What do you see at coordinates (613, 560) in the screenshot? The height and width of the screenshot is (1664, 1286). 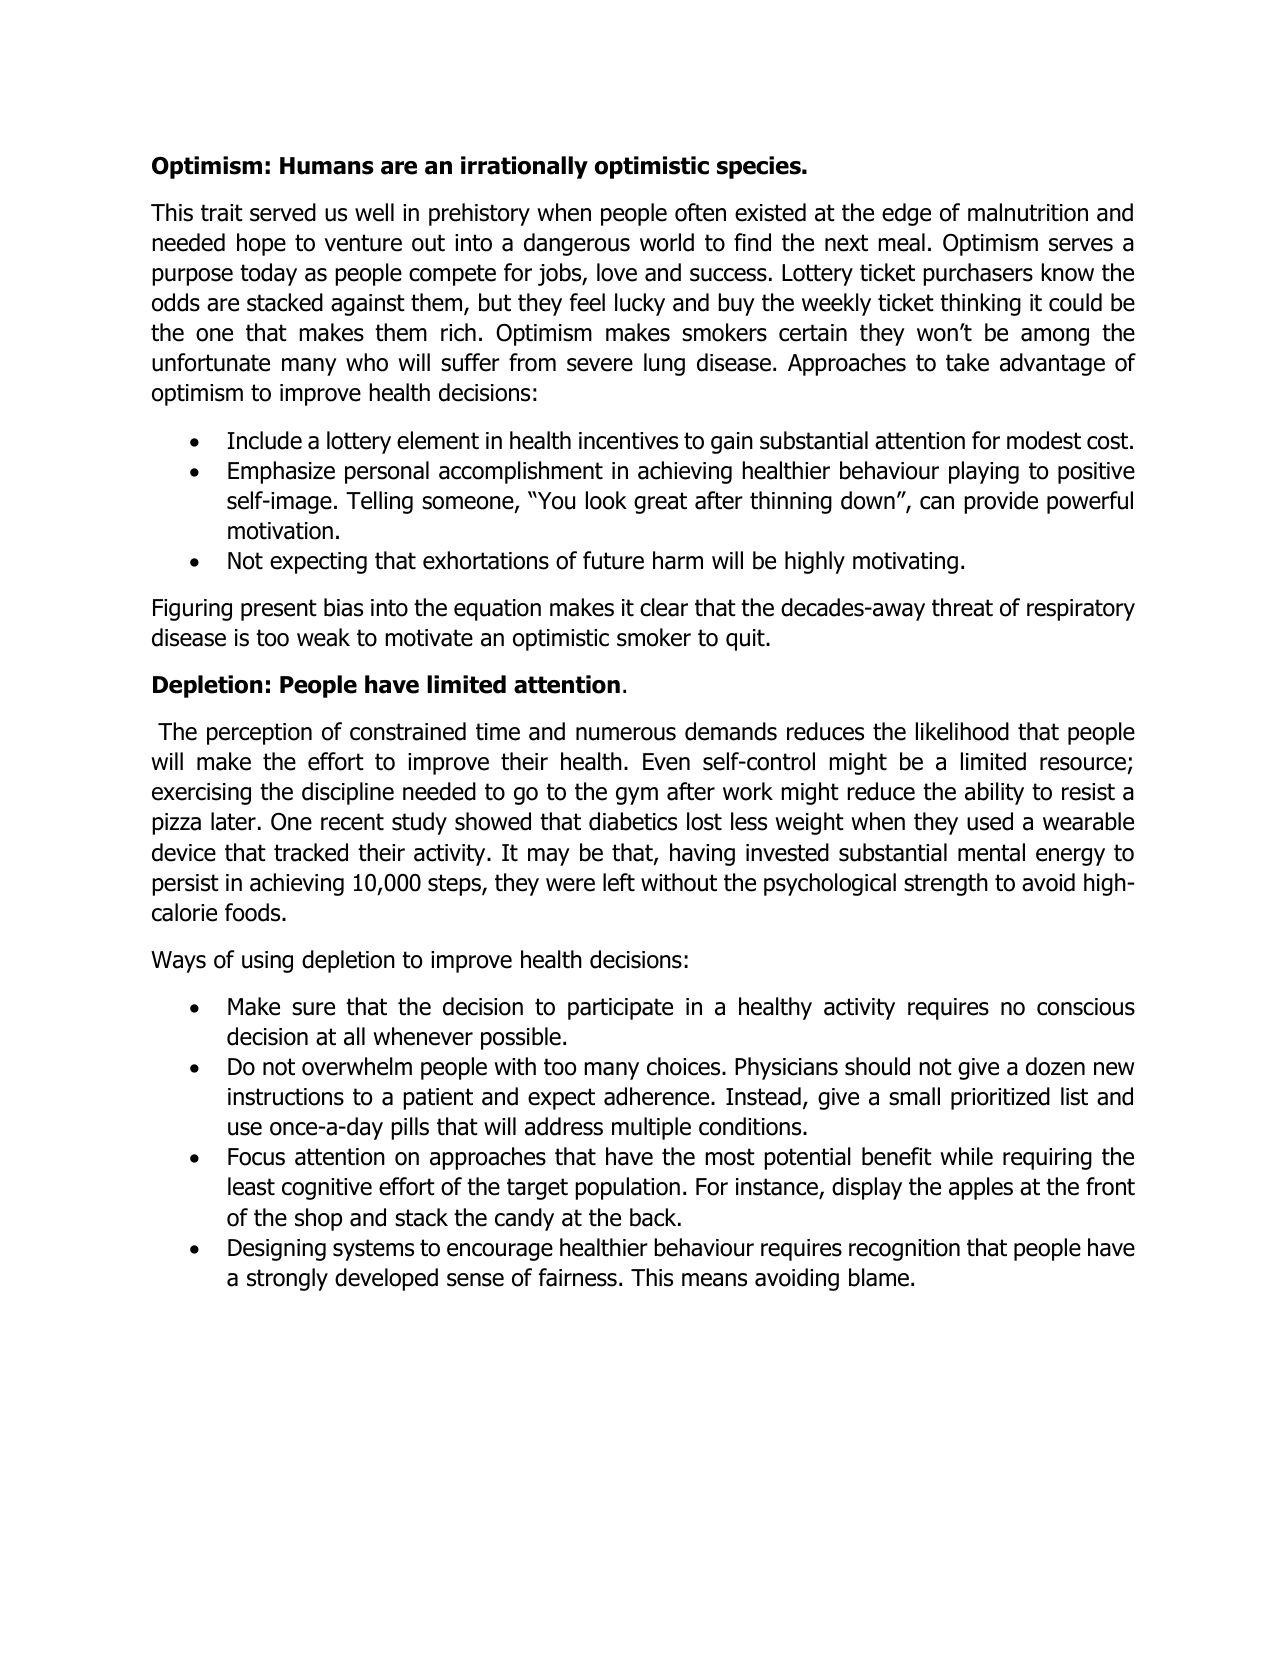 I see `future` at bounding box center [613, 560].
